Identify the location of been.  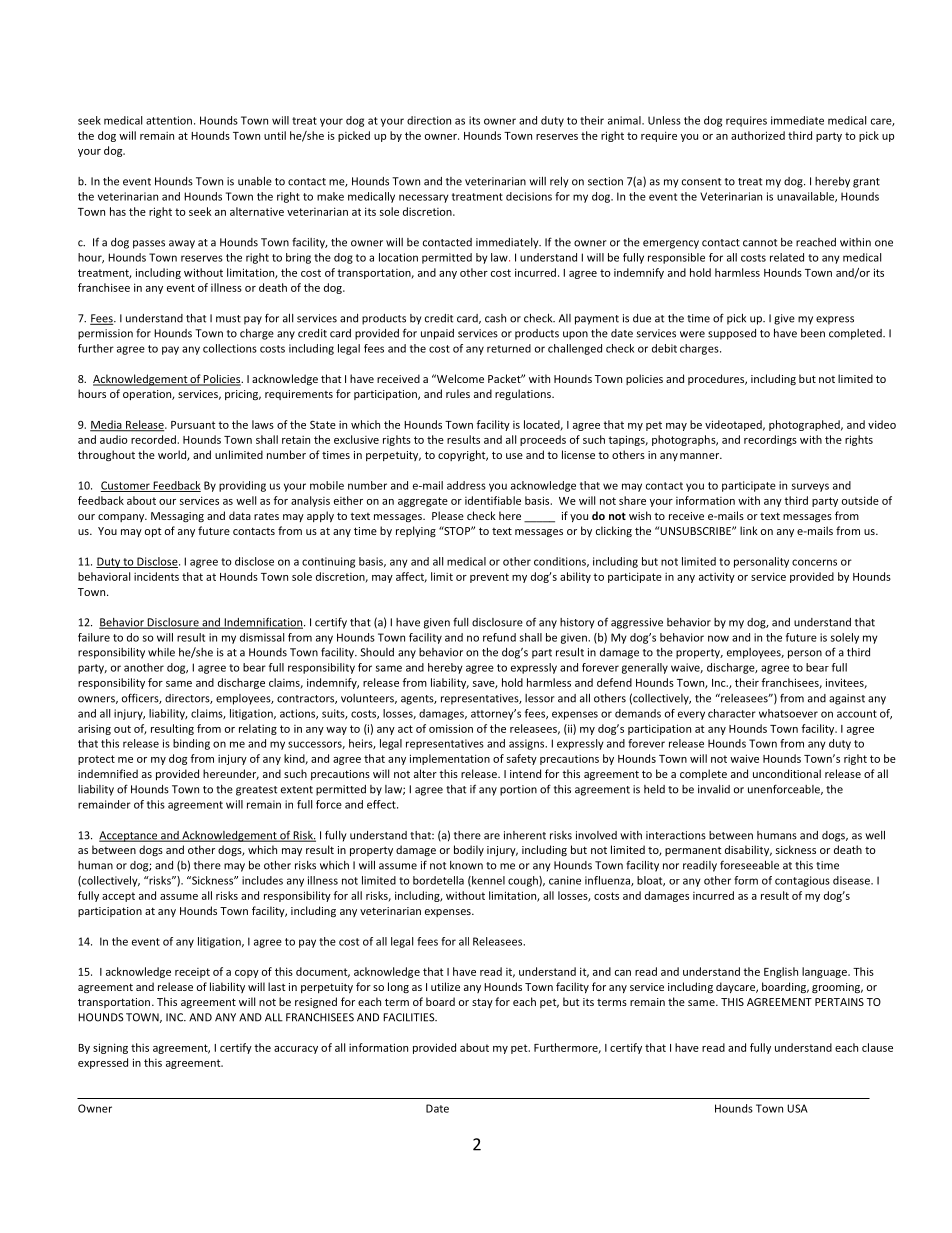
(813, 333).
